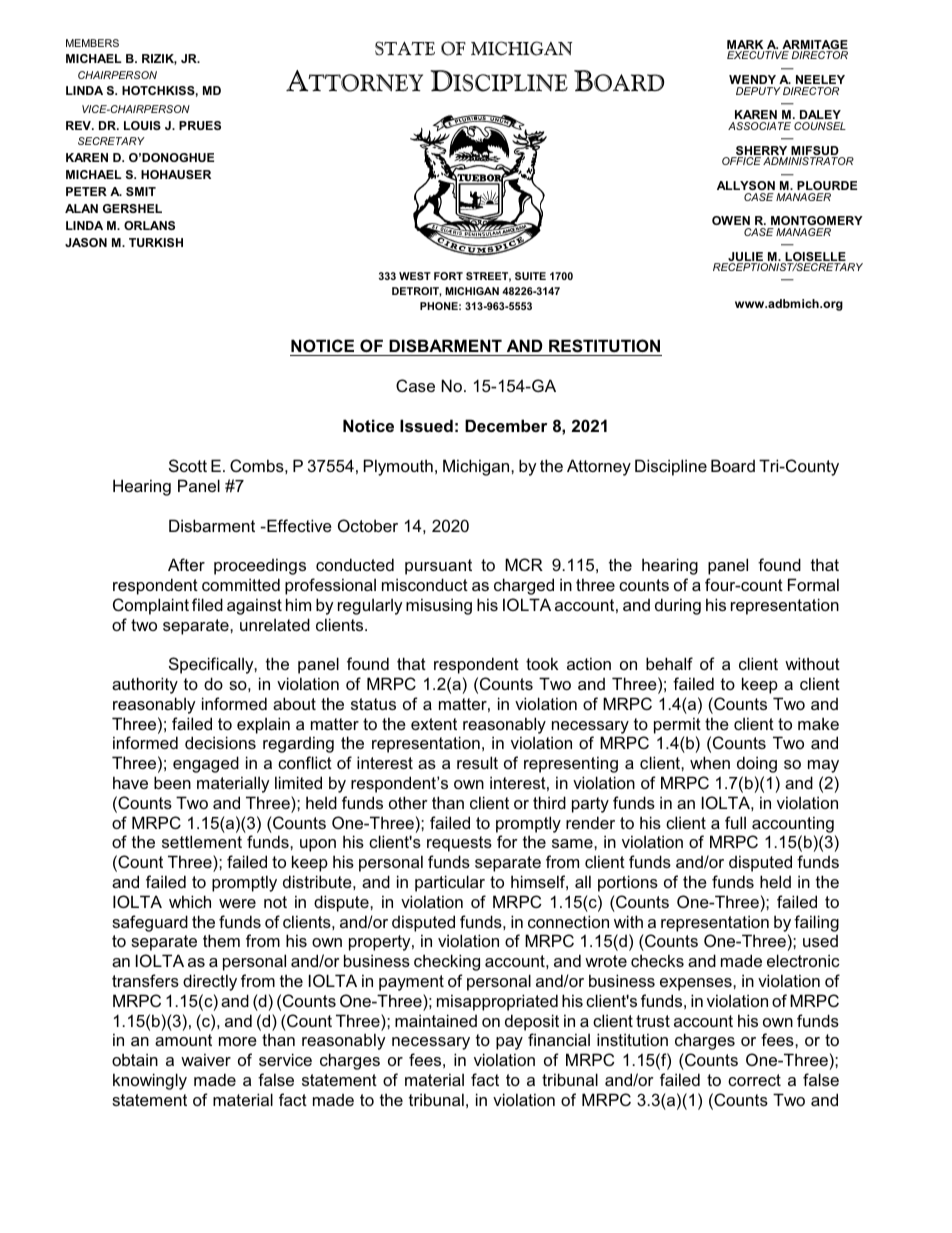 Image resolution: width=952 pixels, height=1233 pixels. I want to click on FORT, so click(448, 276).
